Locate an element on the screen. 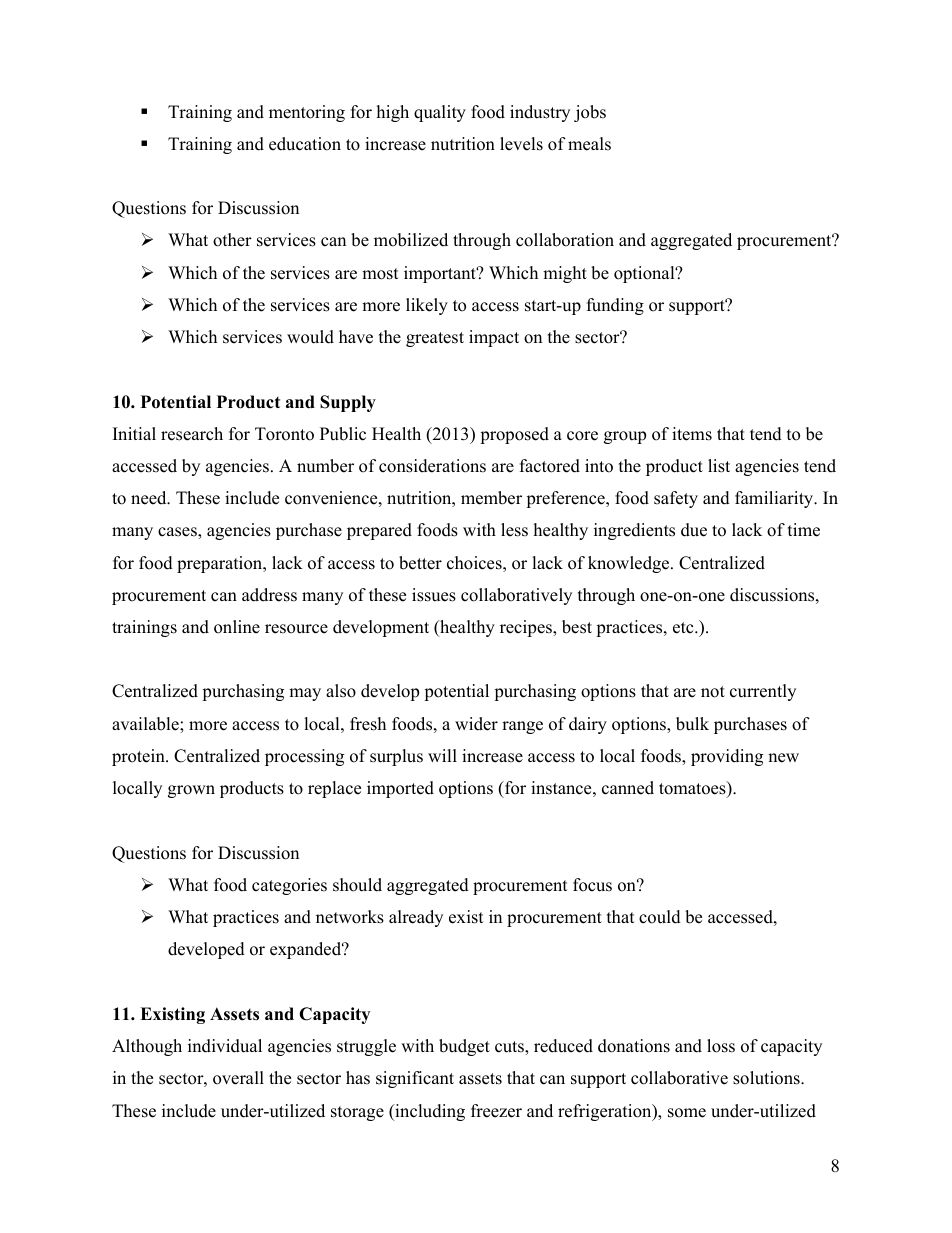  quality is located at coordinates (440, 113).
